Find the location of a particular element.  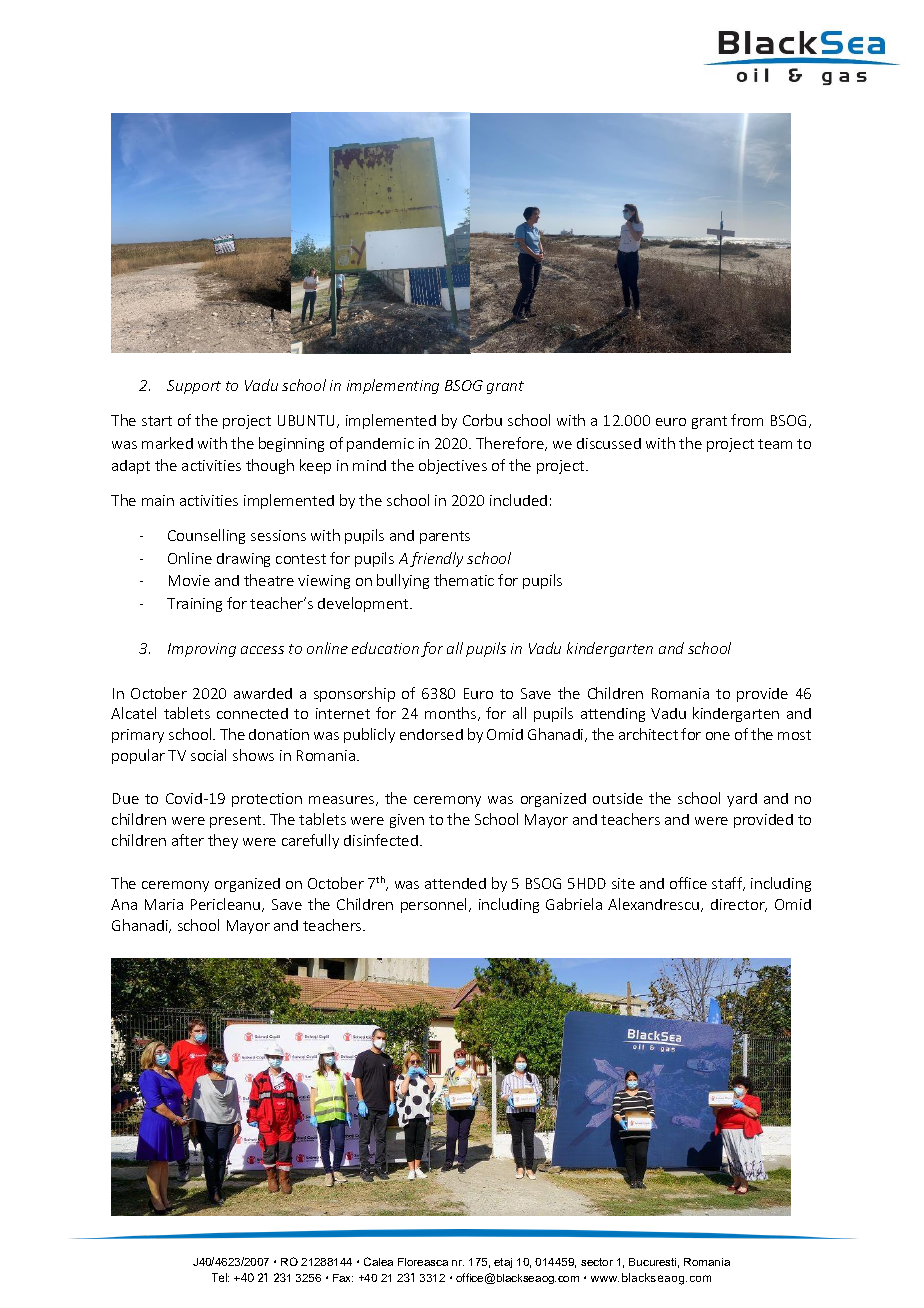

Support is located at coordinates (194, 387).
